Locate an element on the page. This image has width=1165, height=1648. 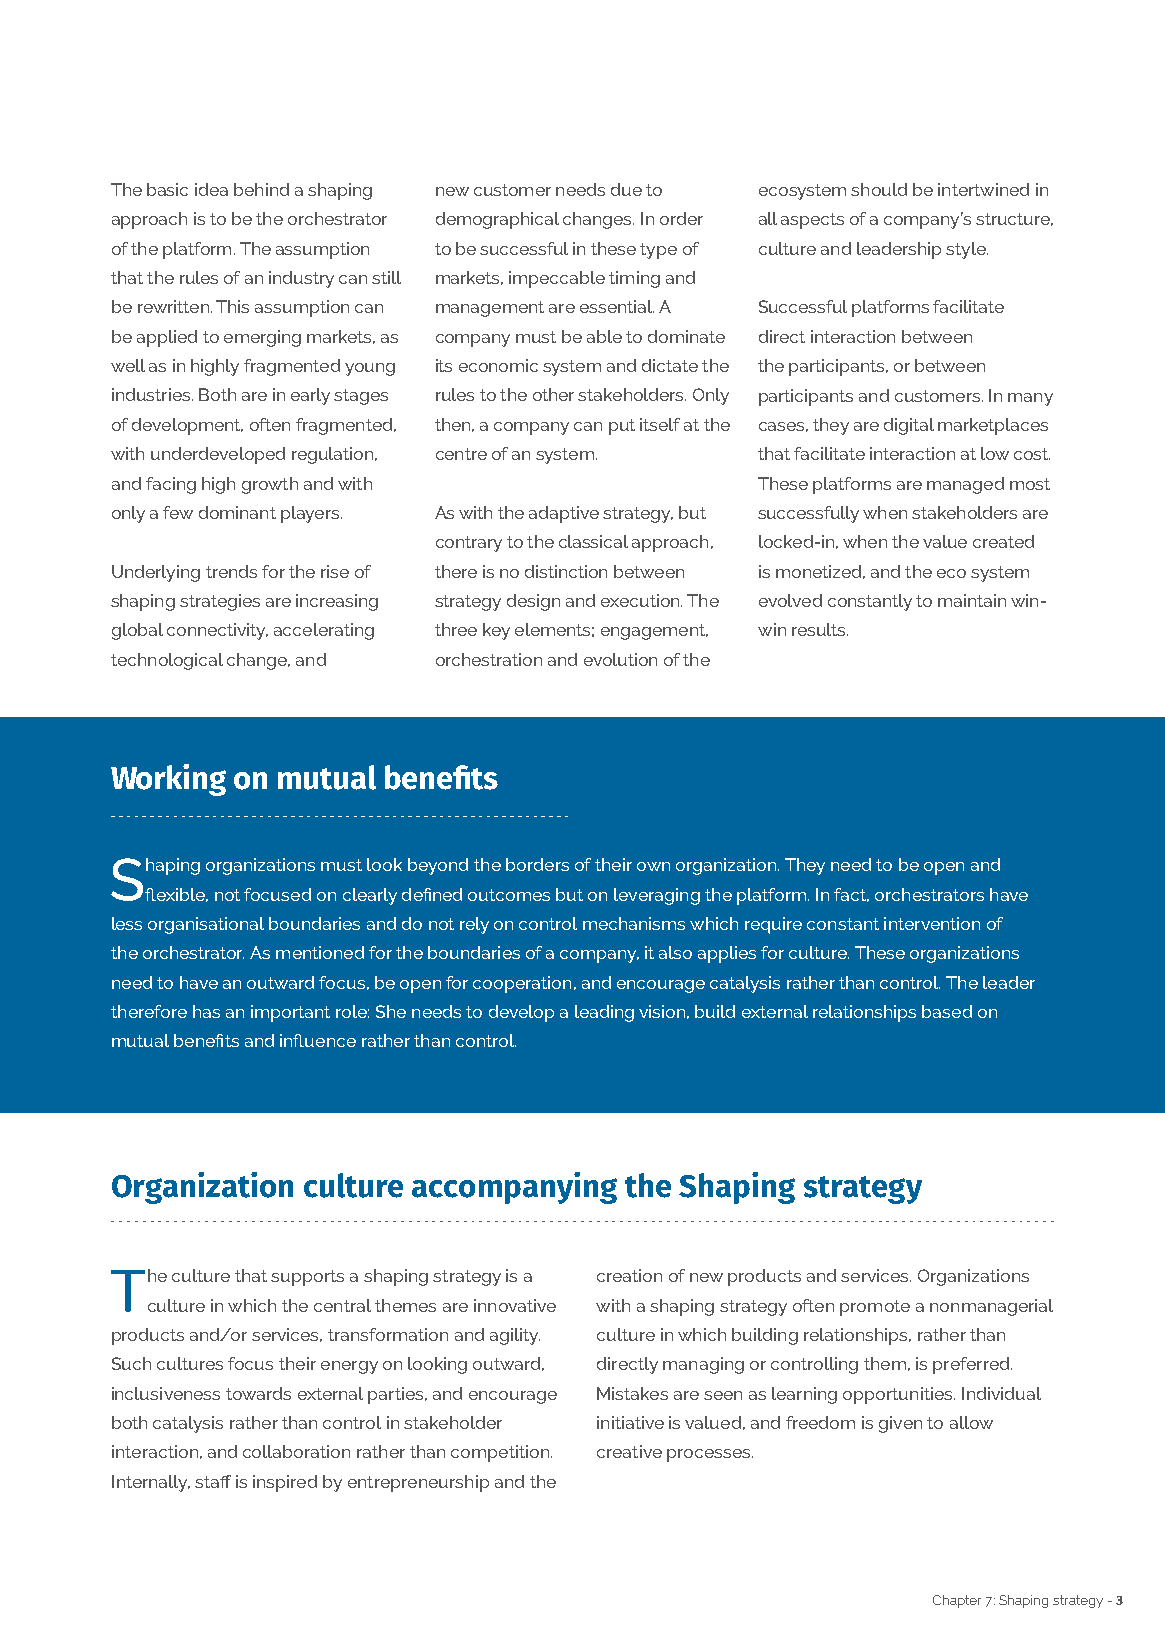
Working is located at coordinates (168, 780).
